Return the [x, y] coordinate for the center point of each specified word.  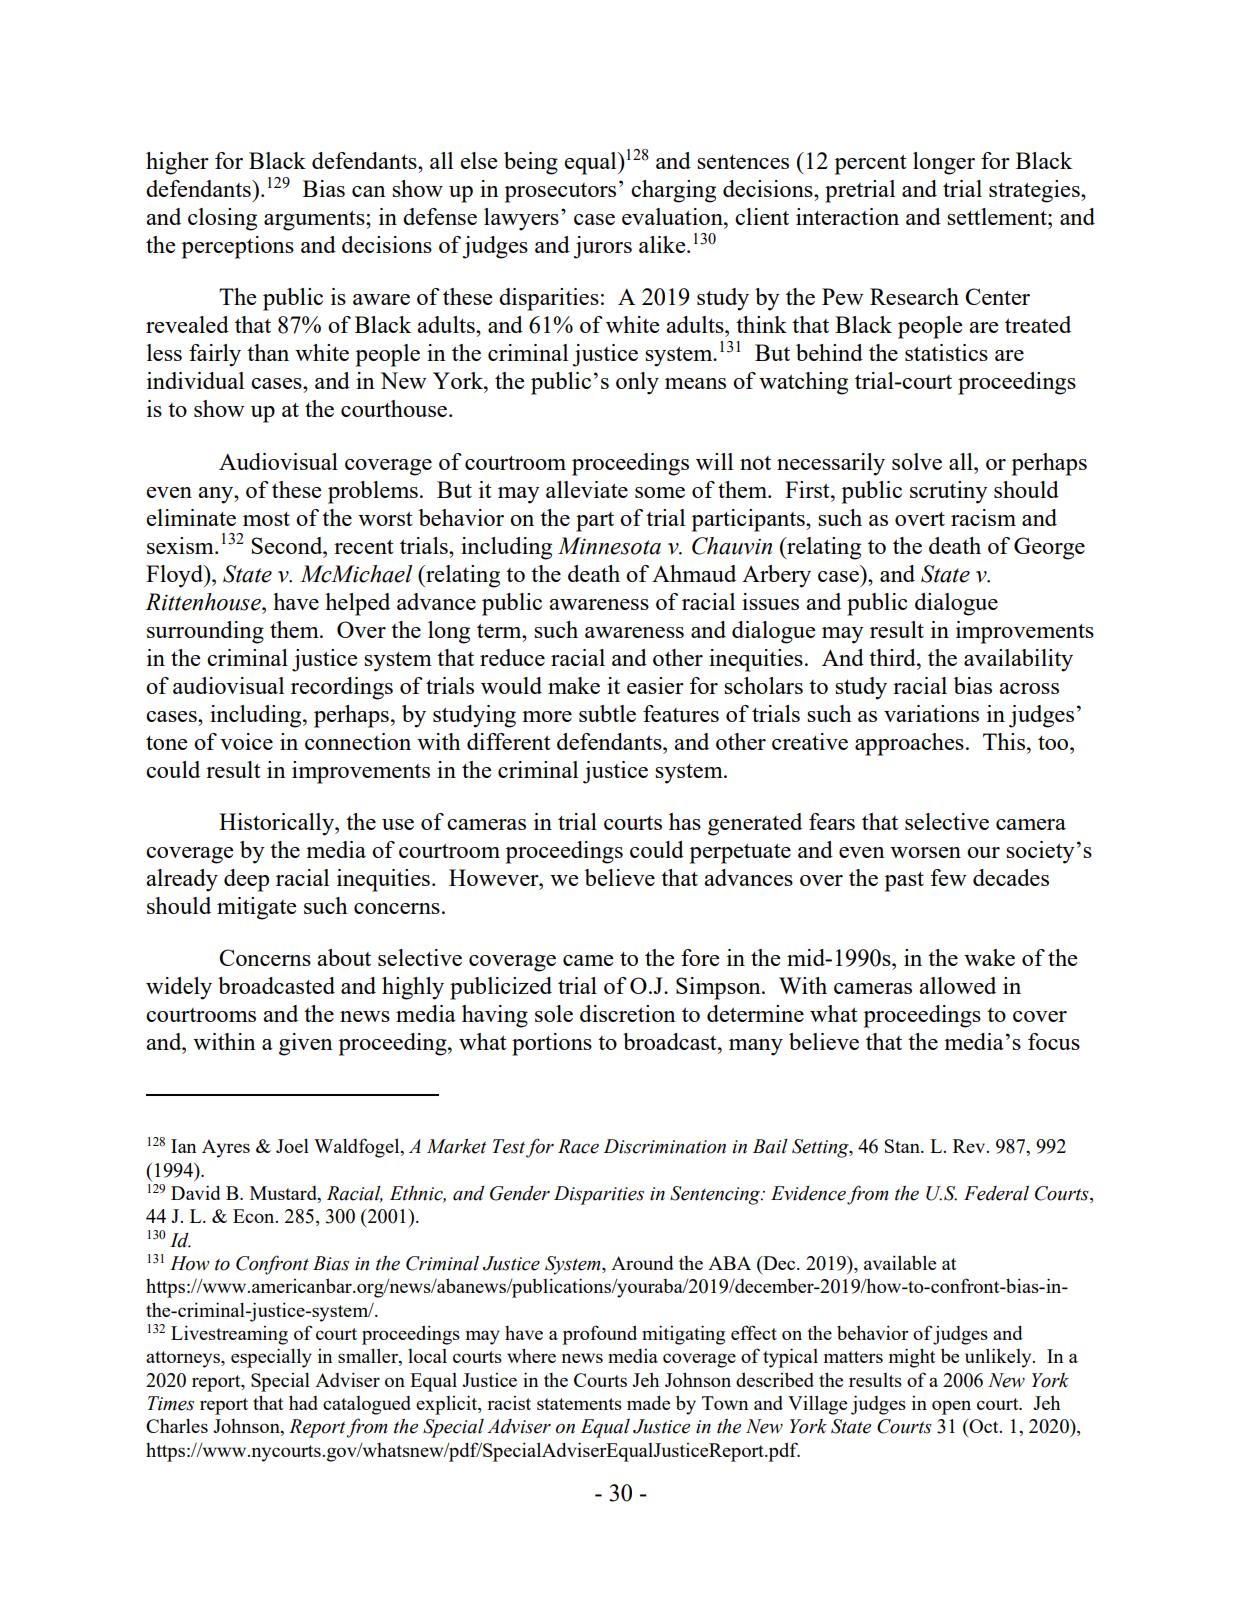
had [303, 1402]
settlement [998, 216]
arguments [315, 220]
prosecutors [560, 193]
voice [246, 741]
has [685, 821]
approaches [909, 744]
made [648, 1402]
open [951, 1407]
